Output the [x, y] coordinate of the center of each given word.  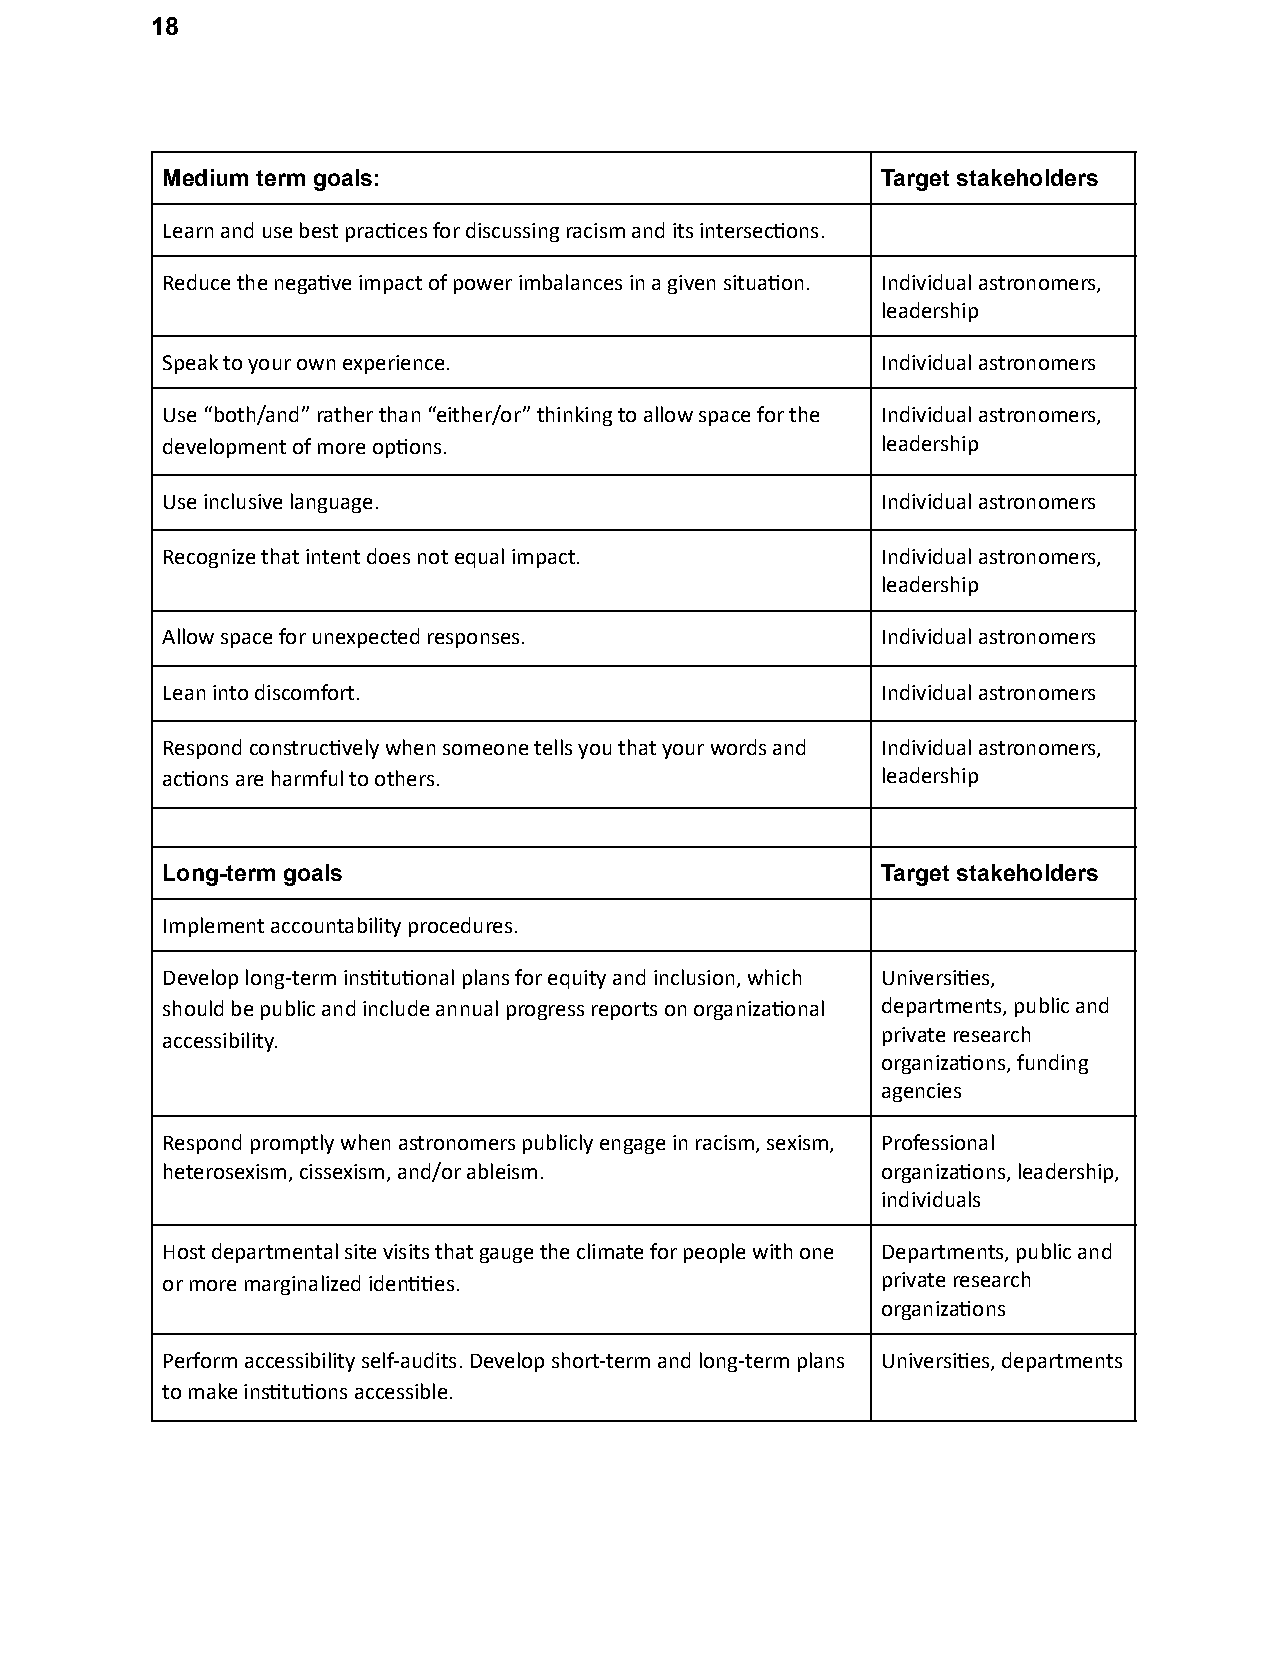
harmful [307, 778]
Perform [200, 1360]
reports [624, 1011]
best [319, 230]
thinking [574, 416]
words [738, 747]
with [772, 1251]
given [691, 284]
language [331, 503]
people [714, 1253]
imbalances [570, 282]
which [774, 977]
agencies [921, 1092]
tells [553, 747]
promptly [292, 1144]
